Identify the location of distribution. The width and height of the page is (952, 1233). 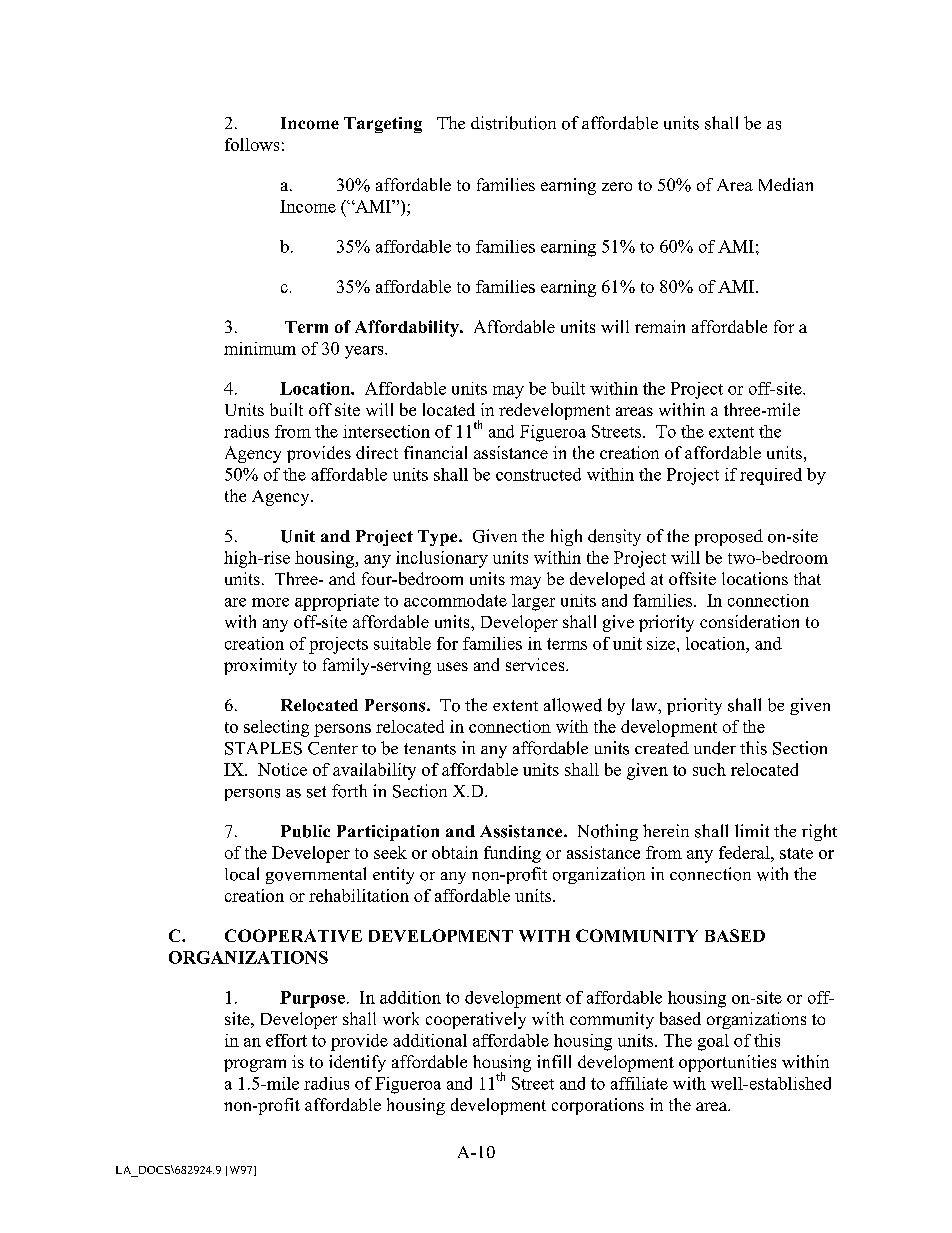
(513, 123).
